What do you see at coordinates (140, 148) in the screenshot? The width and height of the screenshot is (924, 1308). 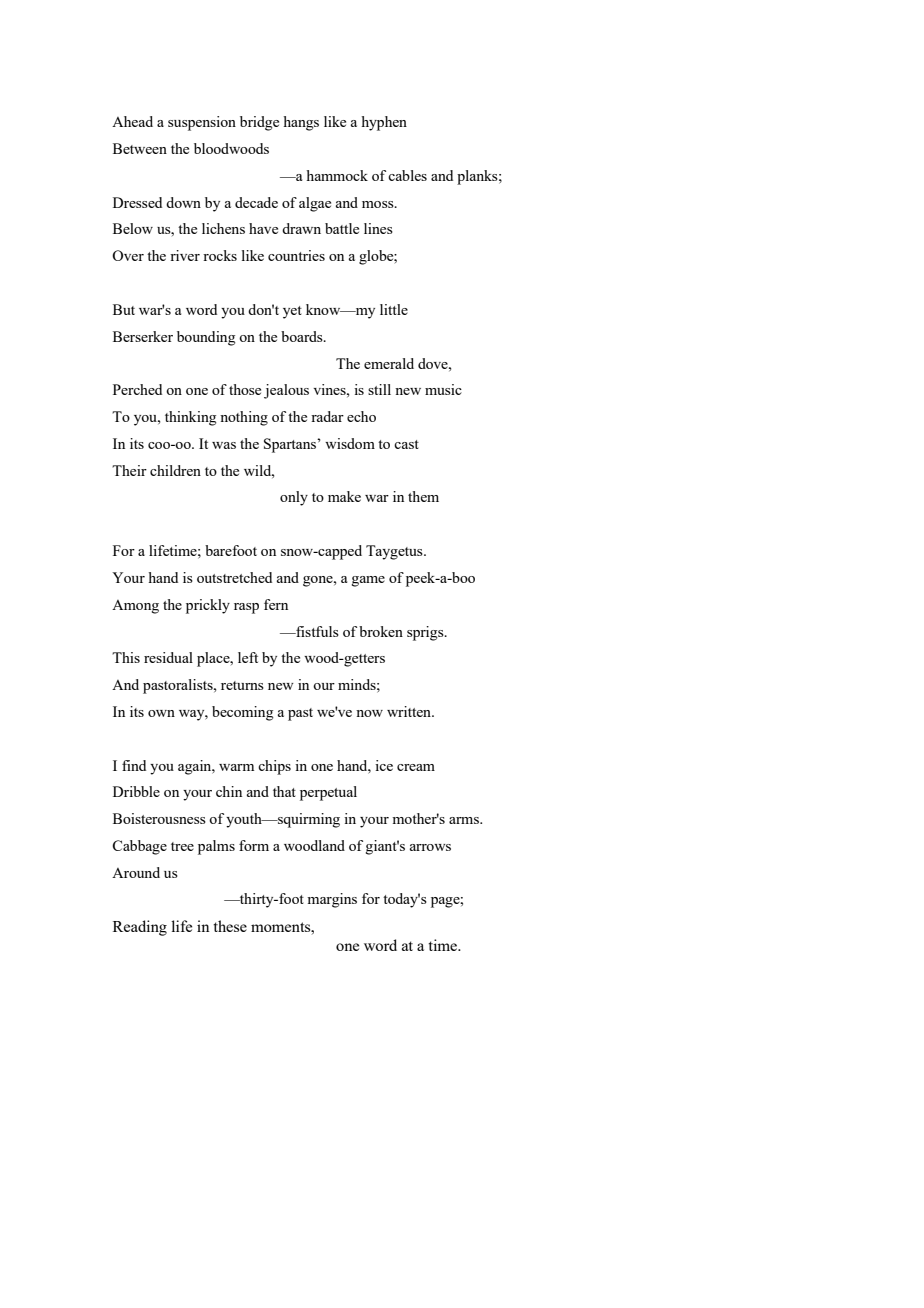 I see `Between` at bounding box center [140, 148].
